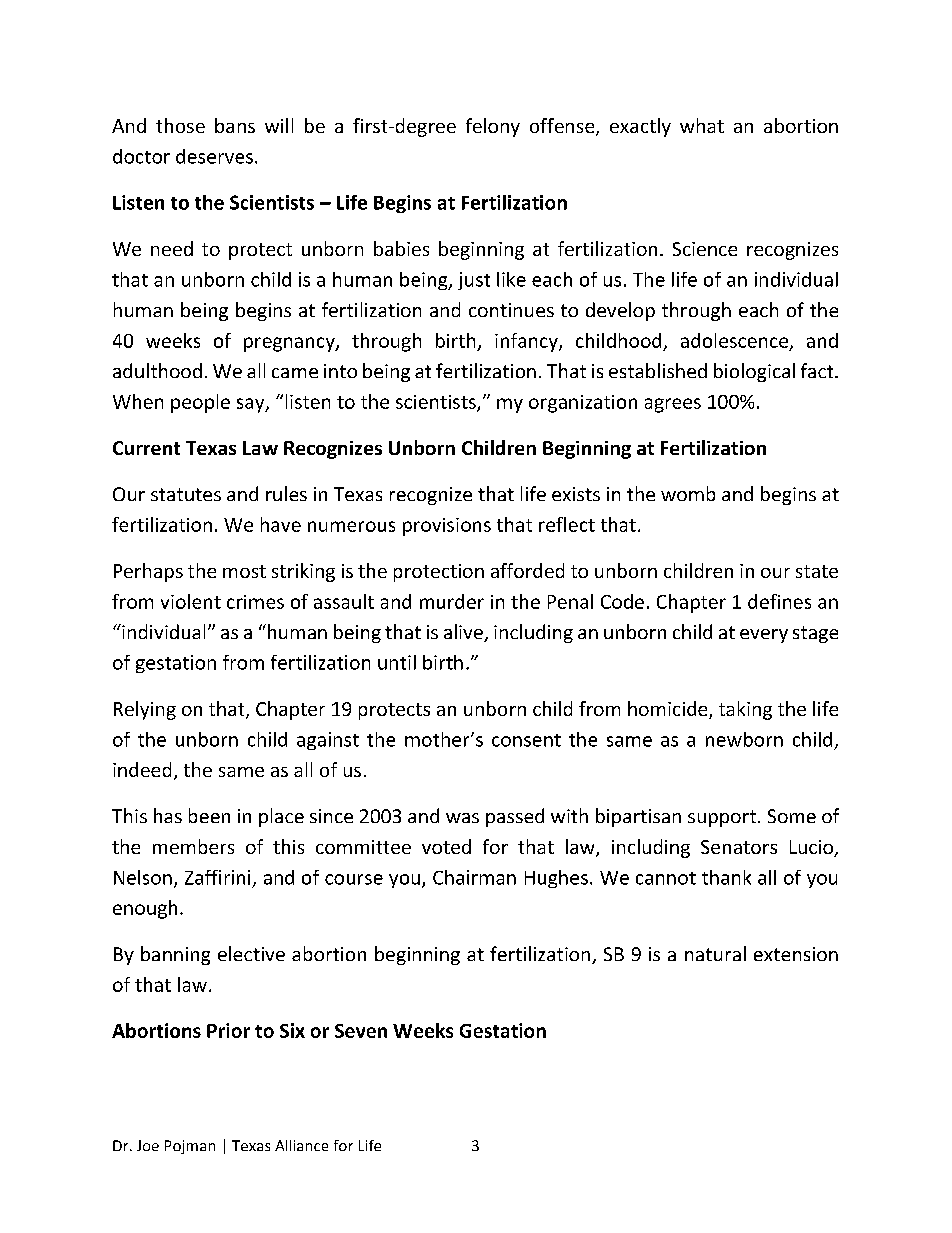 The width and height of the screenshot is (952, 1233). Describe the element at coordinates (715, 953) in the screenshot. I see `natural` at that location.
